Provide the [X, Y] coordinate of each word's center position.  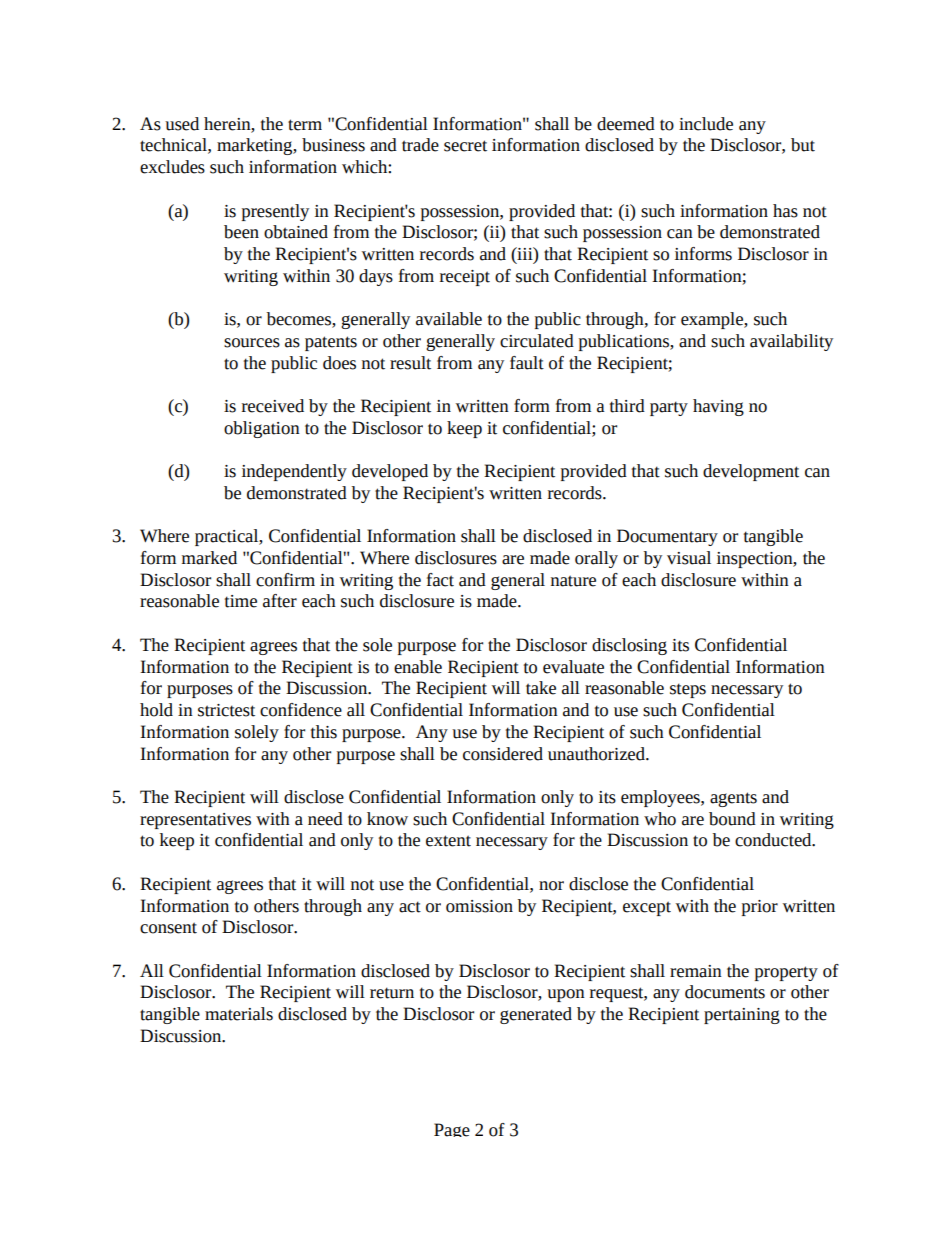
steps [688, 690]
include [706, 124]
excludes [172, 167]
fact [440, 580]
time [241, 601]
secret [465, 146]
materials [239, 1014]
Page [452, 1130]
